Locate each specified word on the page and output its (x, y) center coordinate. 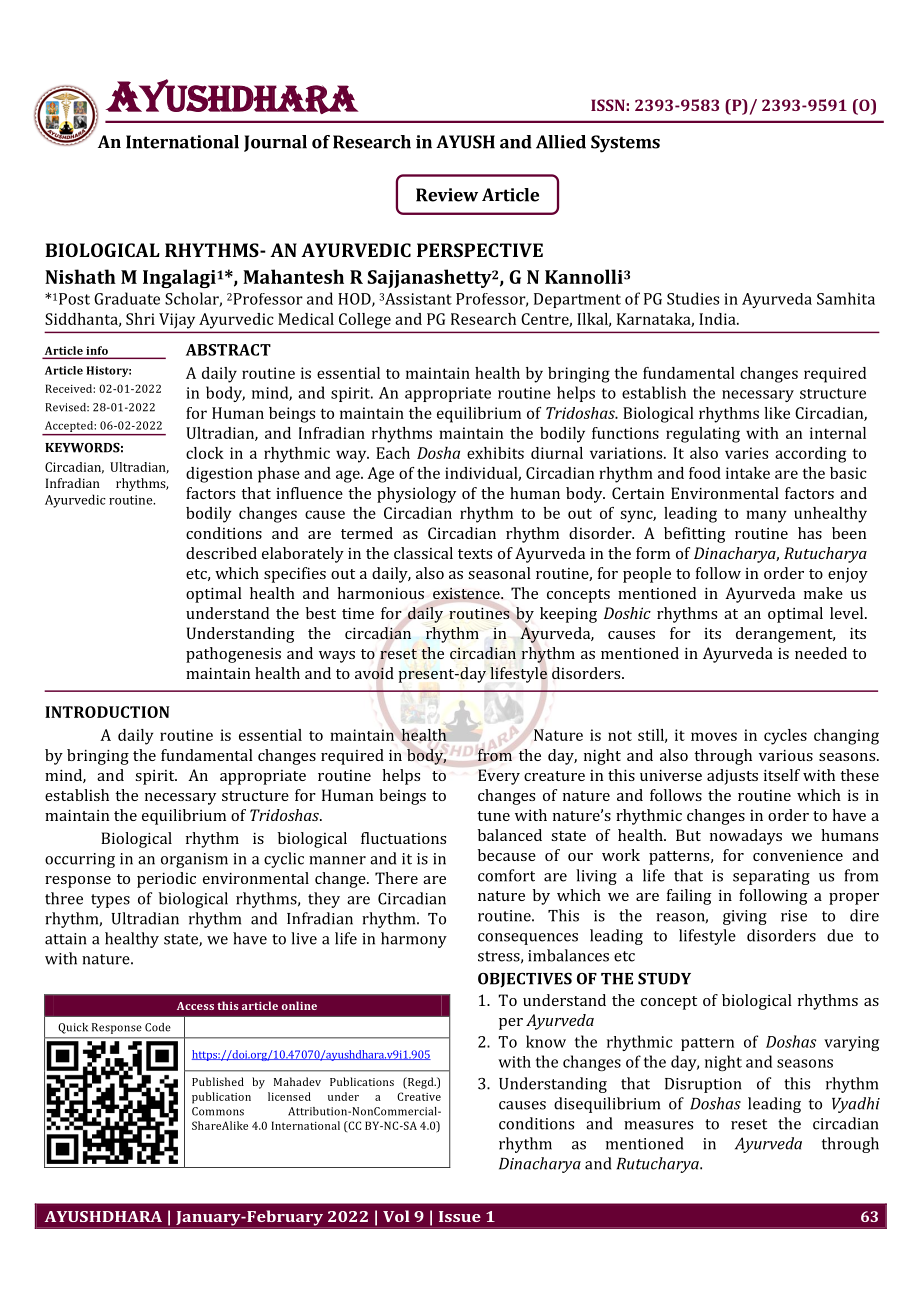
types (110, 901)
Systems (625, 144)
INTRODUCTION (107, 712)
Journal (275, 143)
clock (205, 453)
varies (746, 453)
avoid (374, 673)
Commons (218, 1111)
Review (447, 195)
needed (821, 653)
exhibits (495, 453)
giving (745, 917)
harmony (414, 940)
